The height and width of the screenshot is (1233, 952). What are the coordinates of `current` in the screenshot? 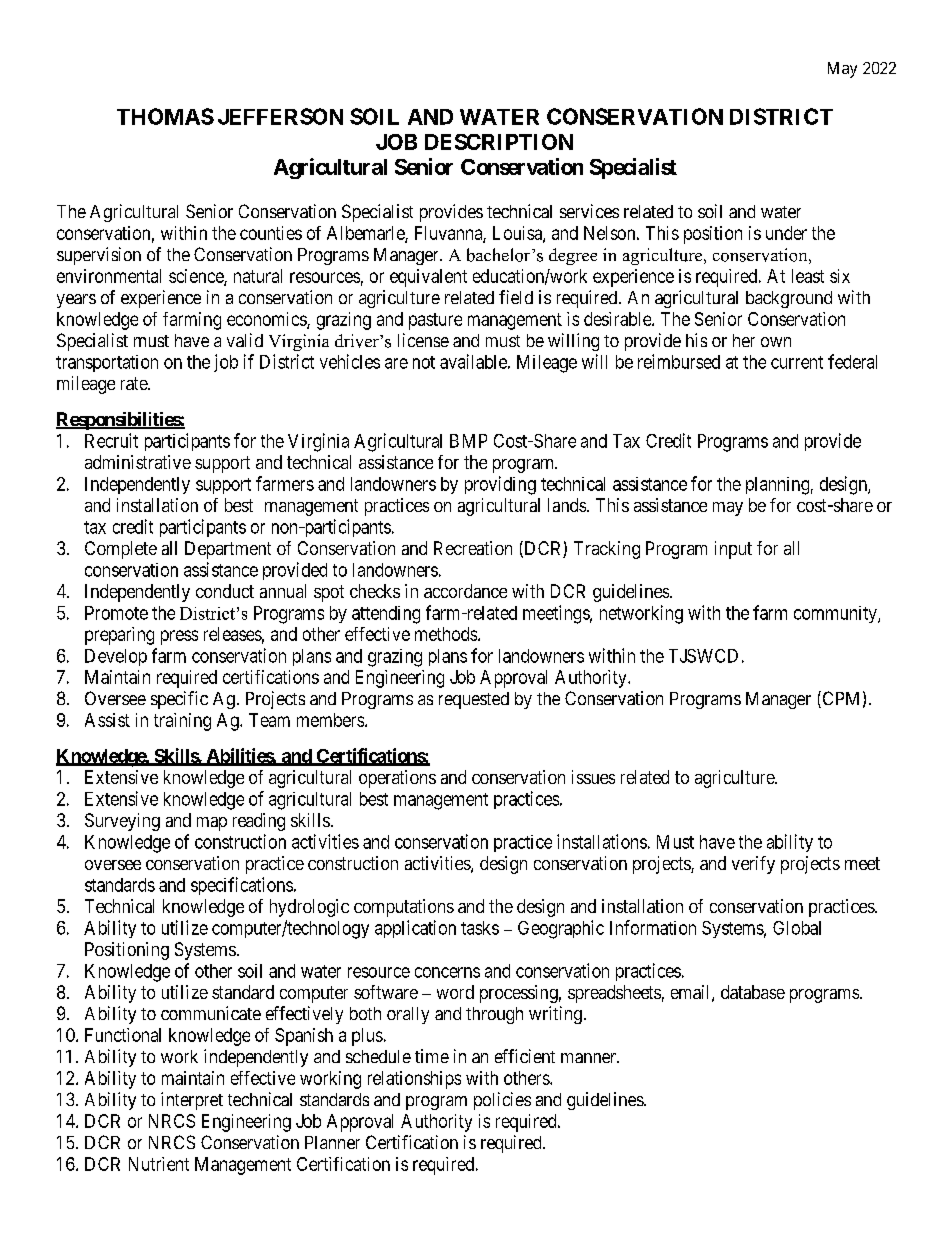 It's located at (797, 362).
